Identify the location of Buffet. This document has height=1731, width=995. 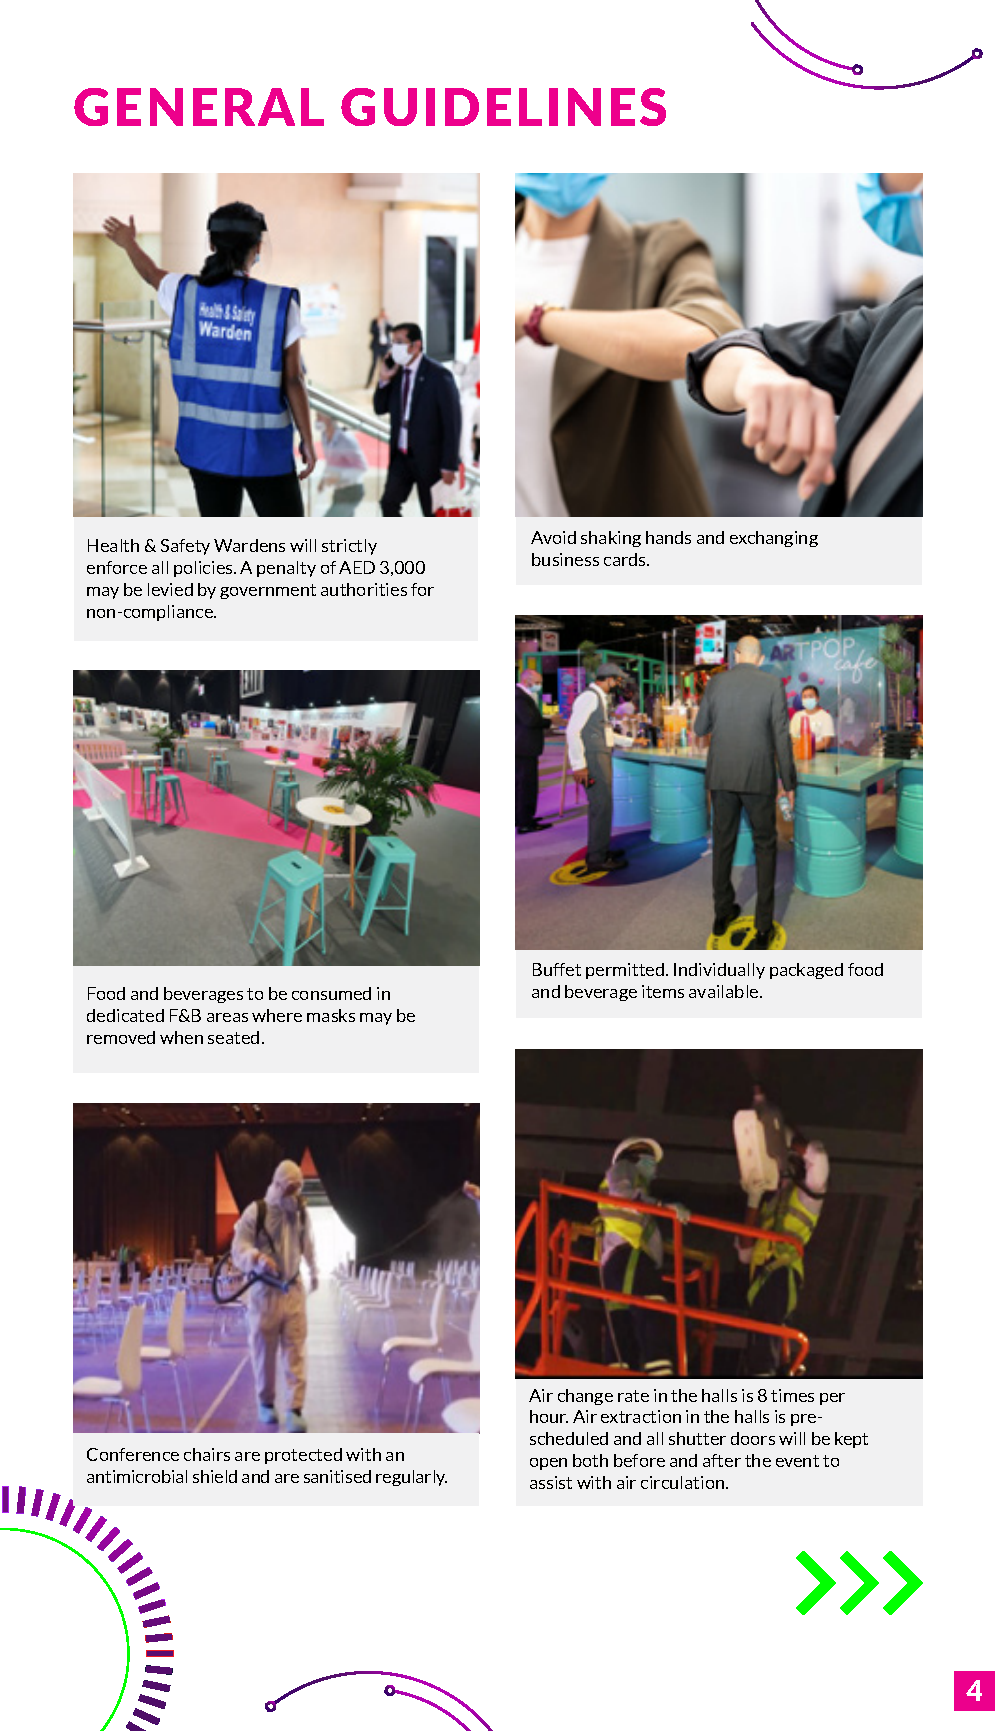
(557, 969).
